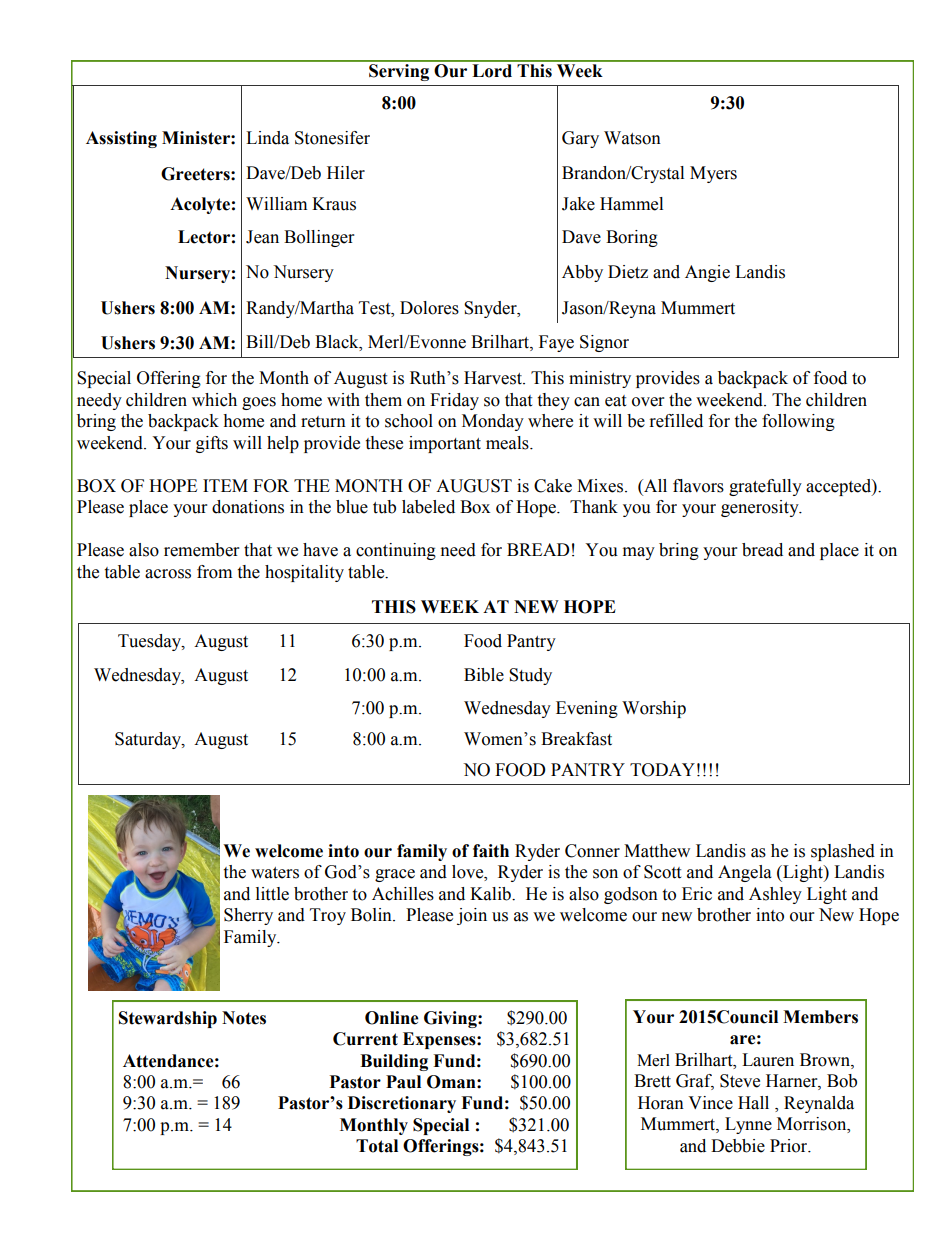  What do you see at coordinates (168, 1019) in the screenshot?
I see `Stewardship` at bounding box center [168, 1019].
